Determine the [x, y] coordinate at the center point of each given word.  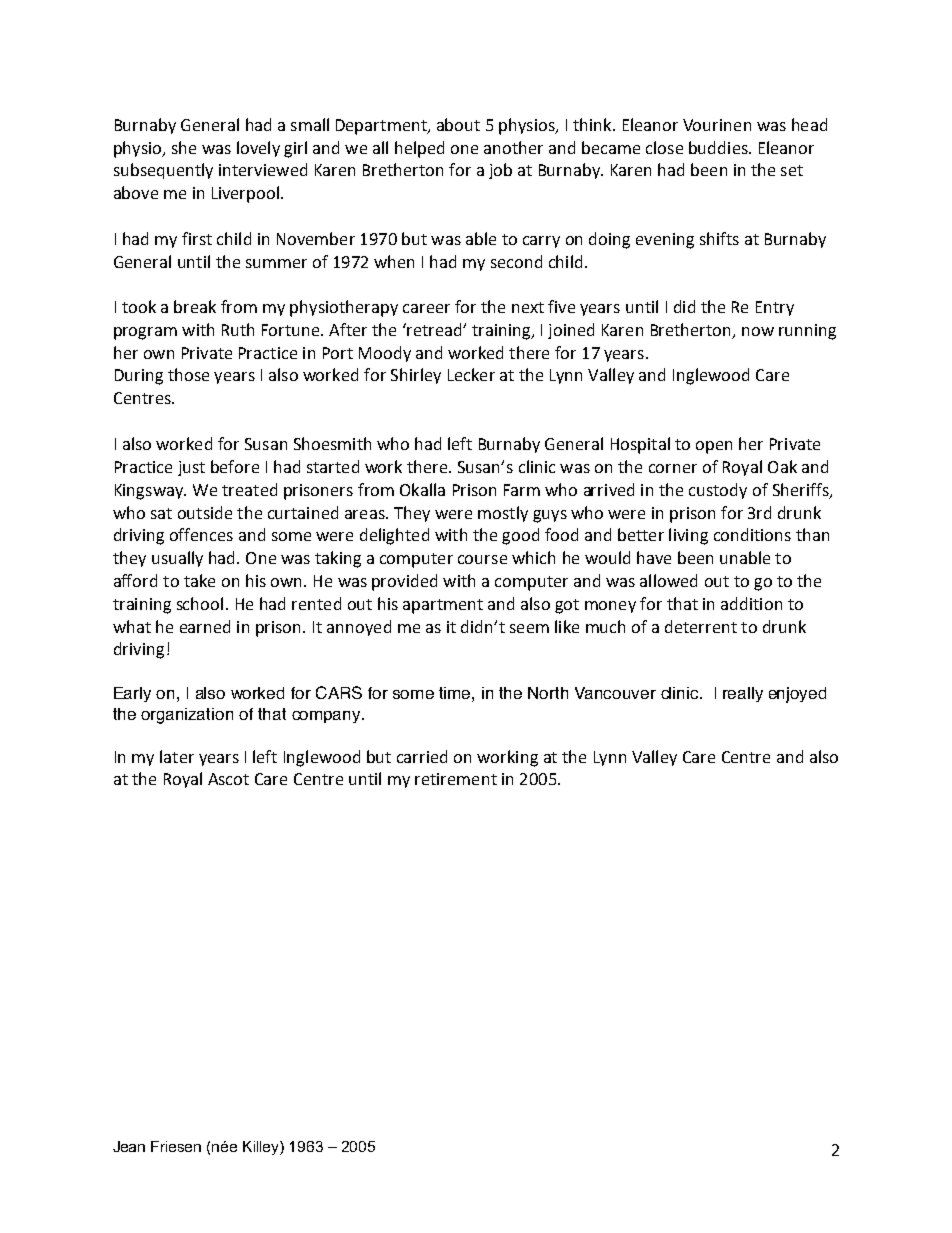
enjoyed [797, 695]
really [743, 694]
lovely [258, 149]
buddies [719, 147]
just [191, 468]
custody [718, 491]
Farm [522, 490]
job [500, 171]
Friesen [176, 1146]
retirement [456, 779]
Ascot [228, 779]
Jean [129, 1146]
